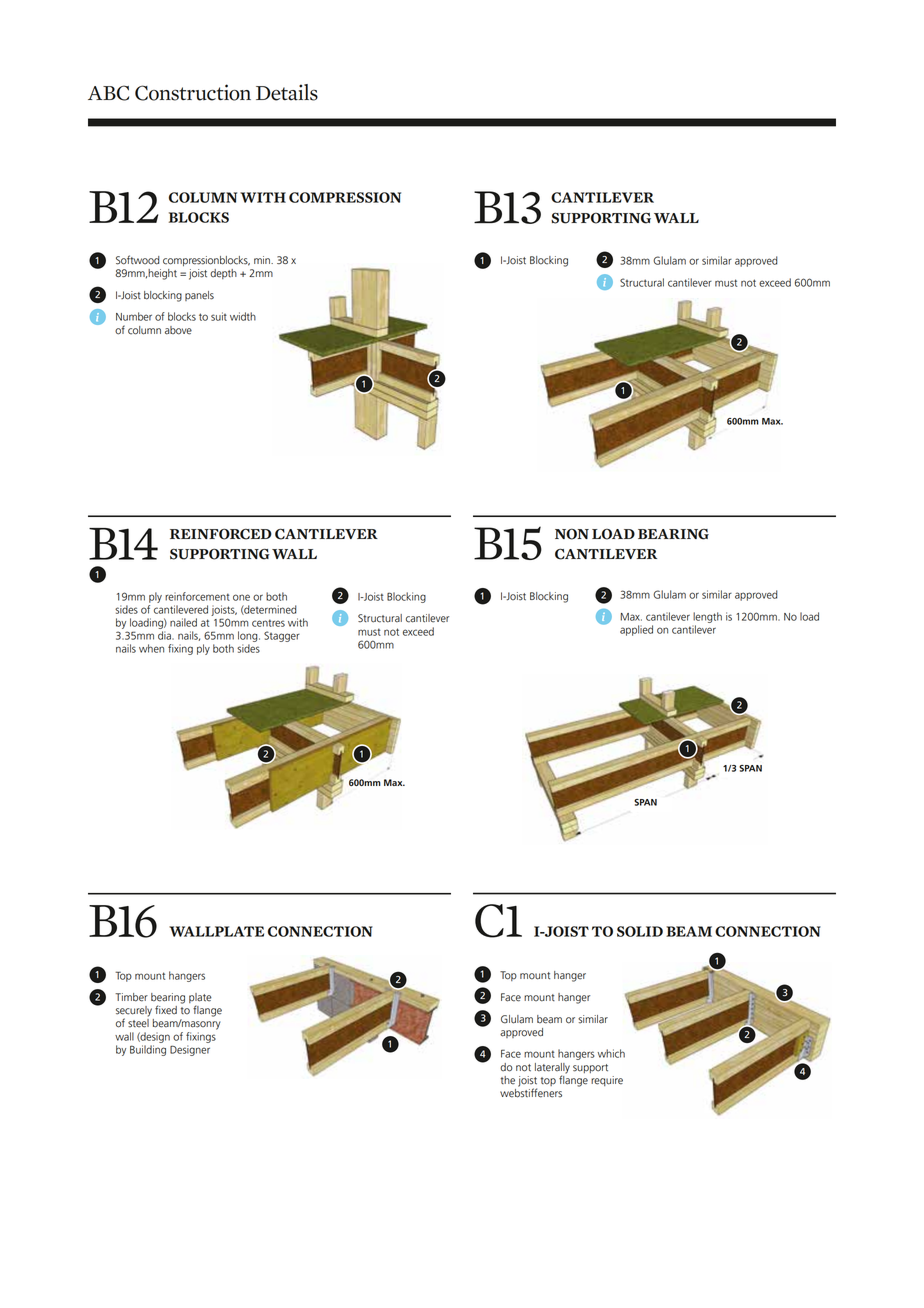 This screenshot has width=924, height=1308. Describe the element at coordinates (572, 534) in the screenshot. I see `NON` at that location.
